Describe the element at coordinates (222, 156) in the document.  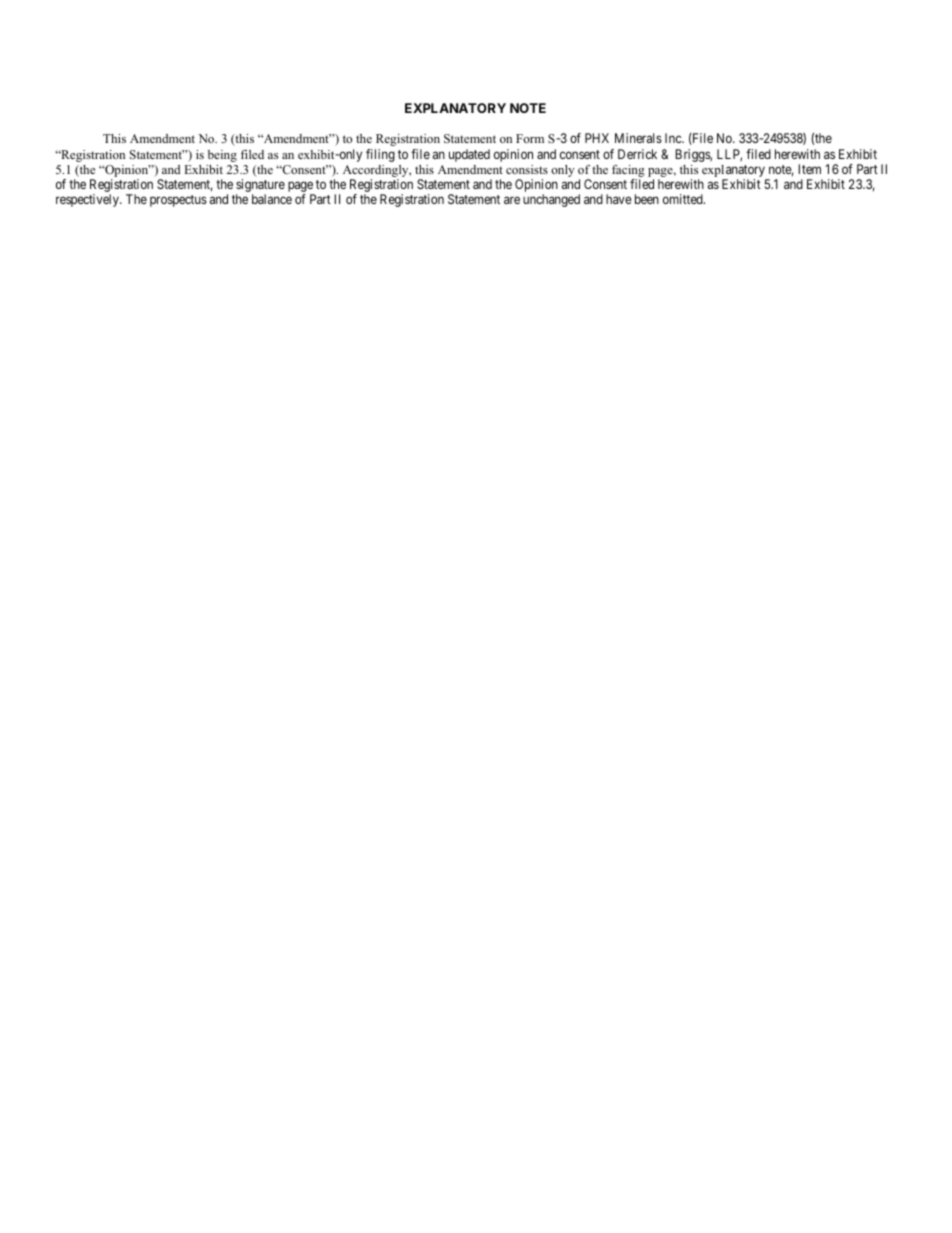
I see `being` at that location.
